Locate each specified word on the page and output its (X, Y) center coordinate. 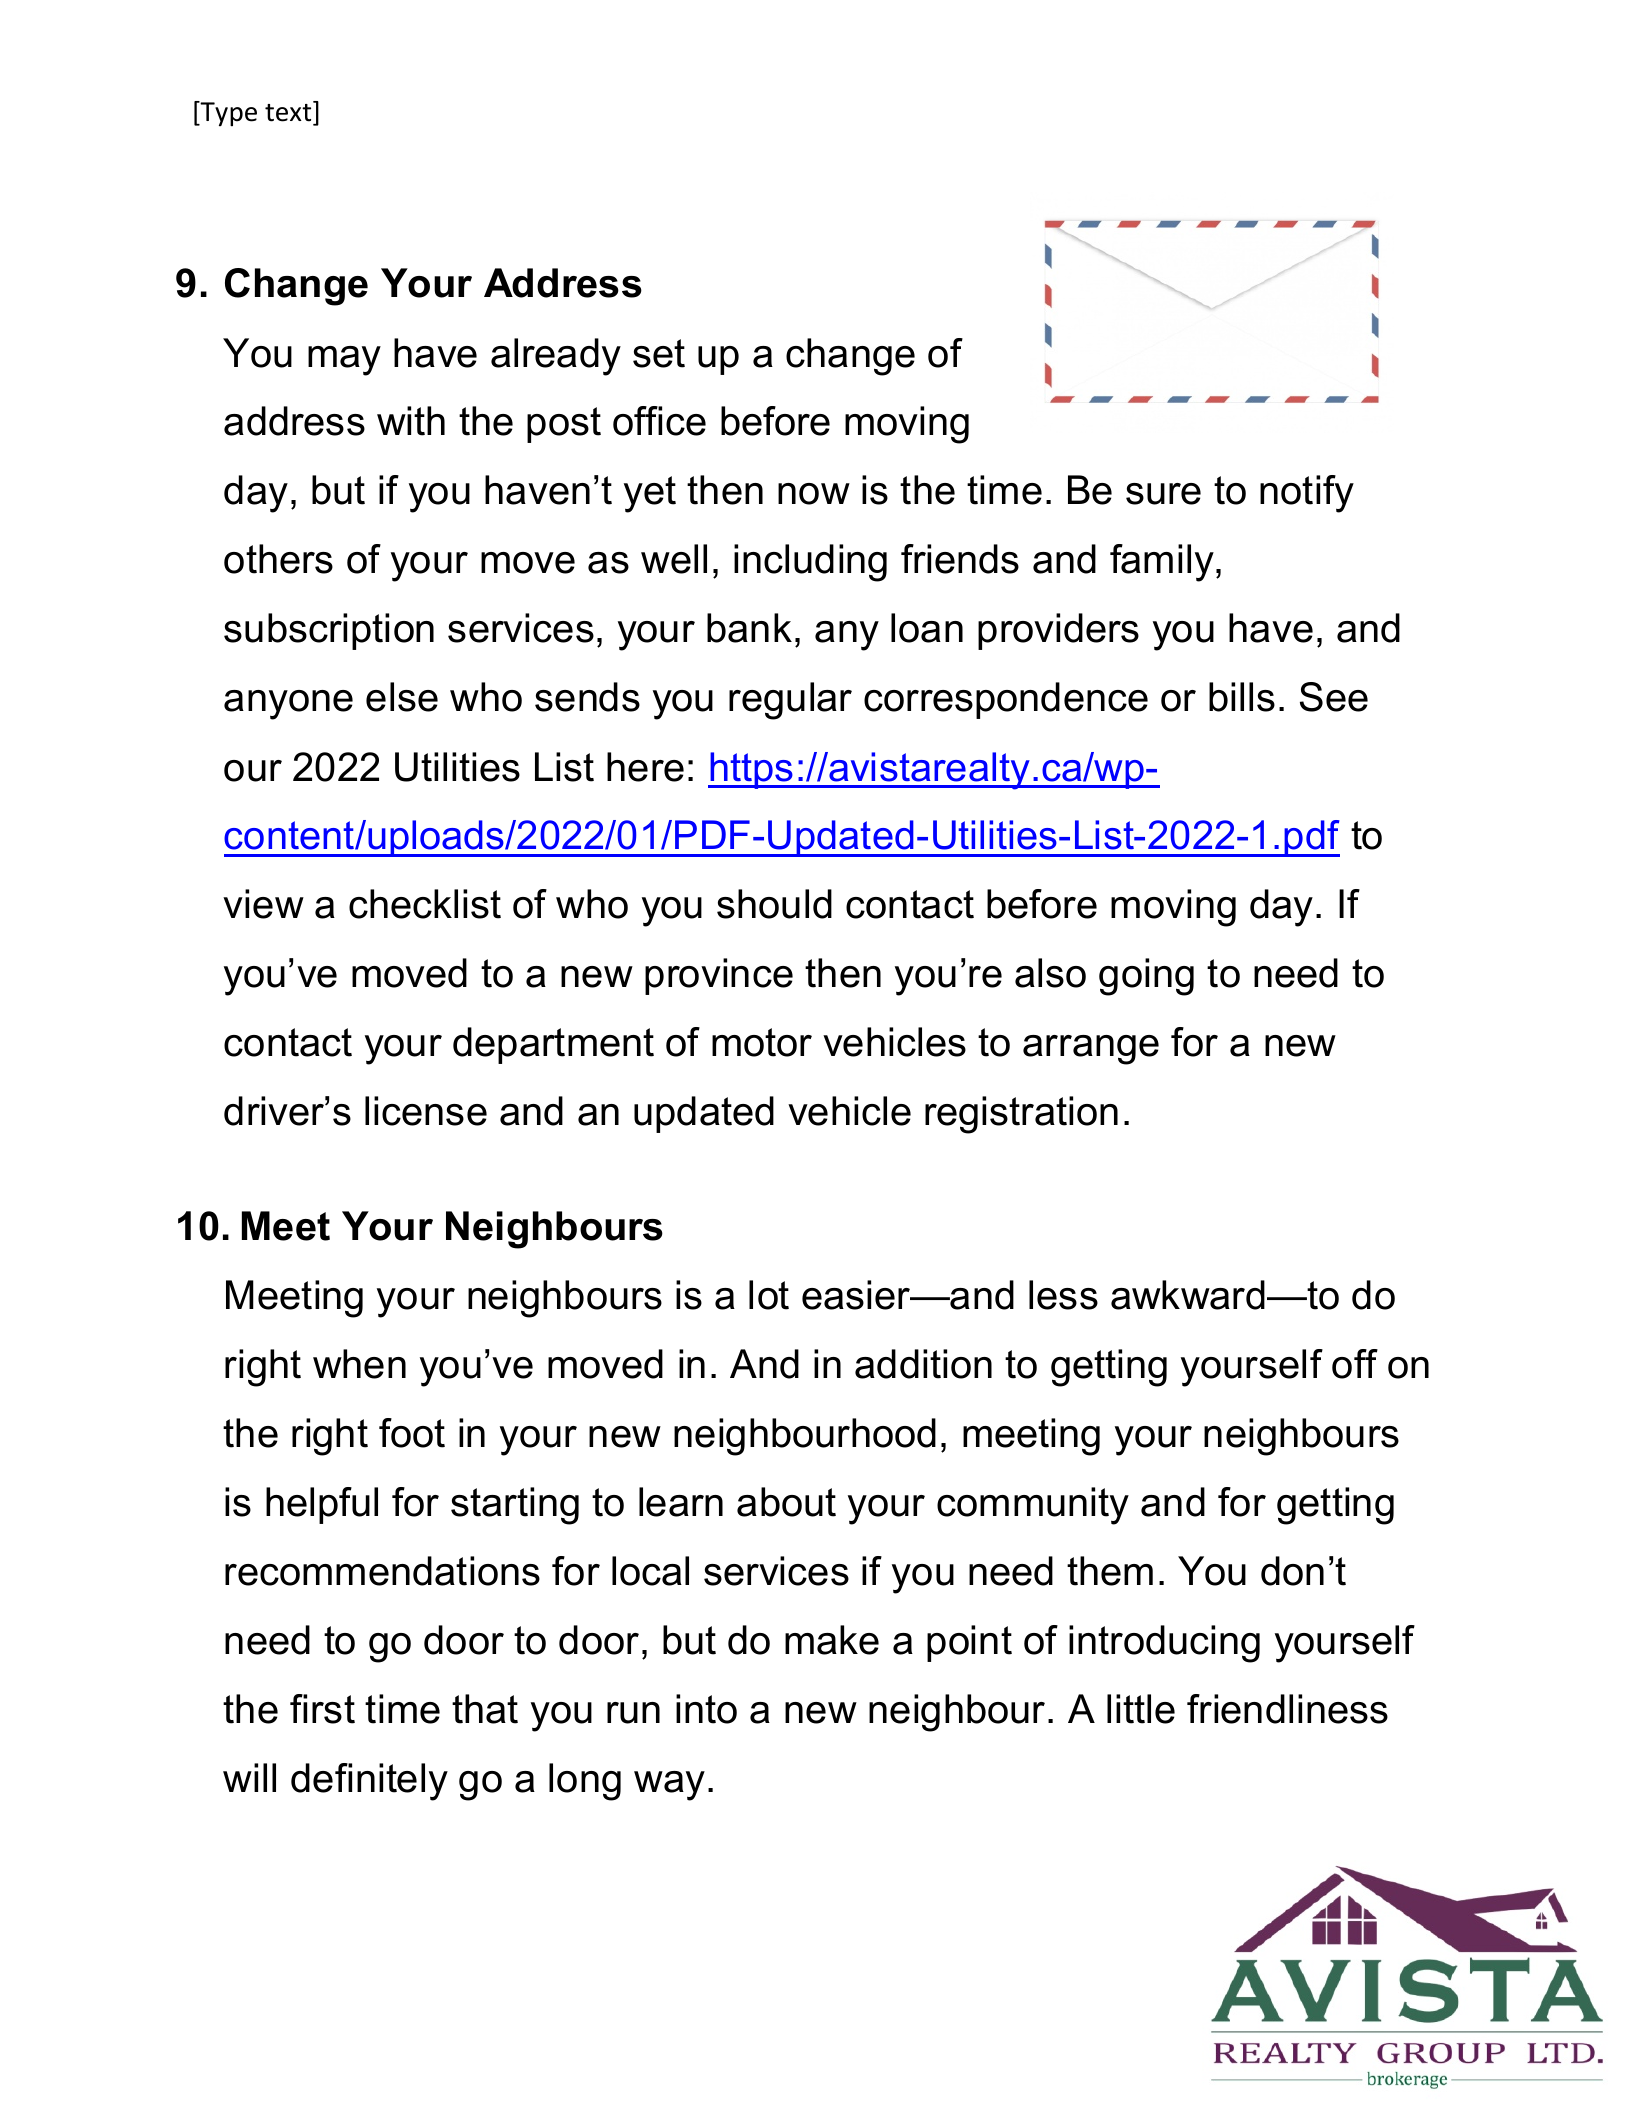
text (289, 113)
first (322, 1709)
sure (1163, 494)
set (659, 353)
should (774, 904)
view (263, 904)
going (1146, 977)
